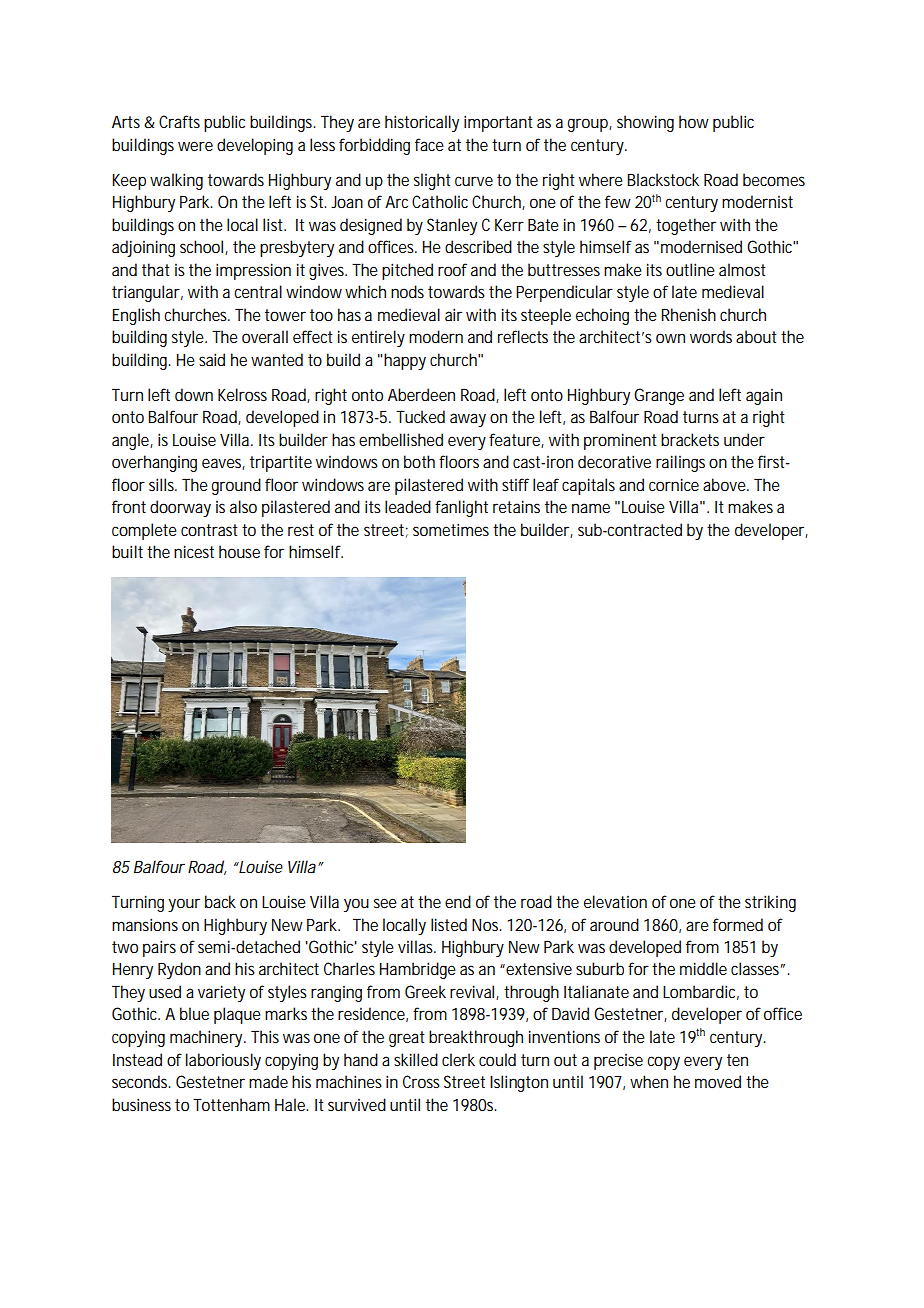 The width and height of the page is (924, 1308). I want to click on were, so click(195, 146).
